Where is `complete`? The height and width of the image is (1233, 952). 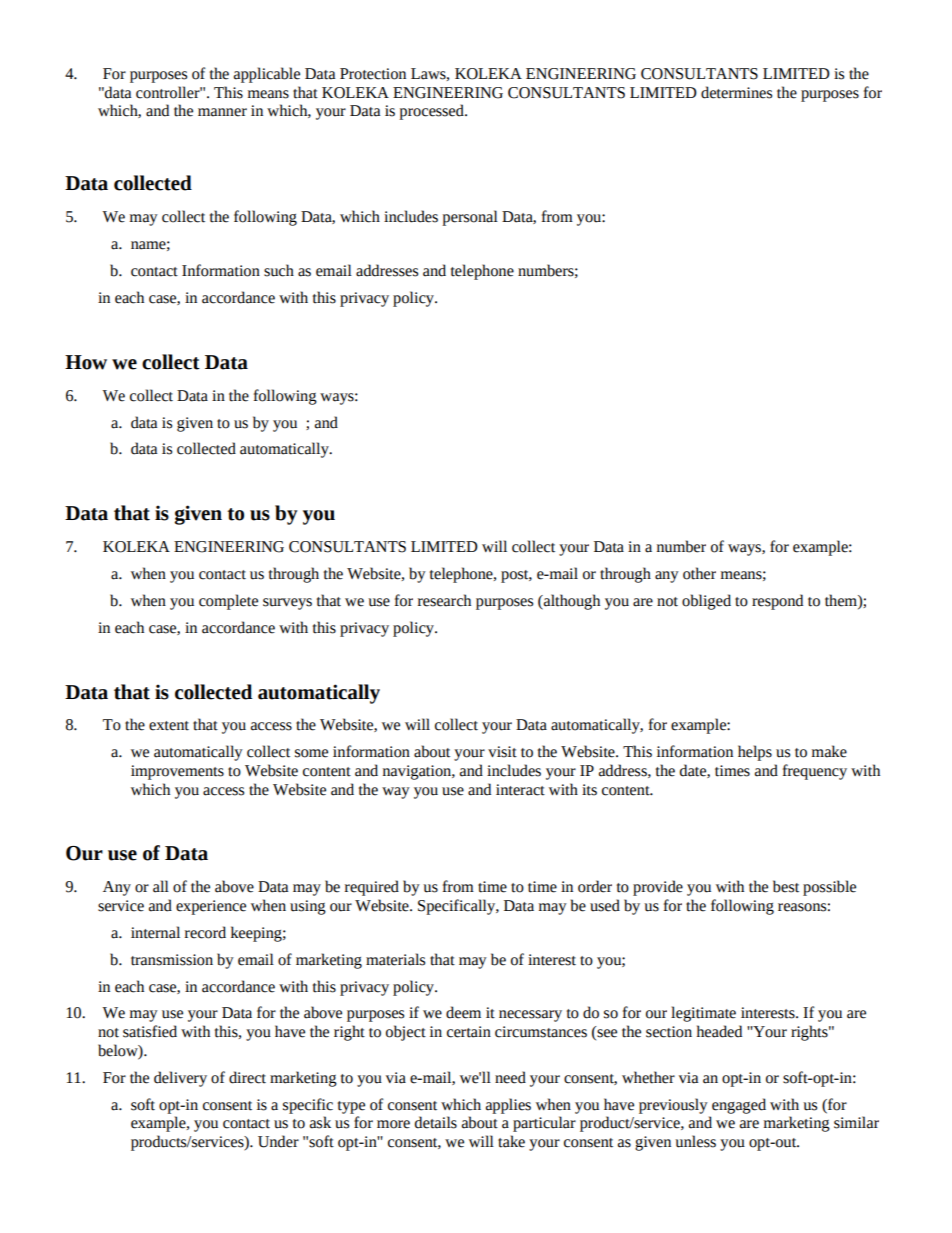
complete is located at coordinates (228, 602).
